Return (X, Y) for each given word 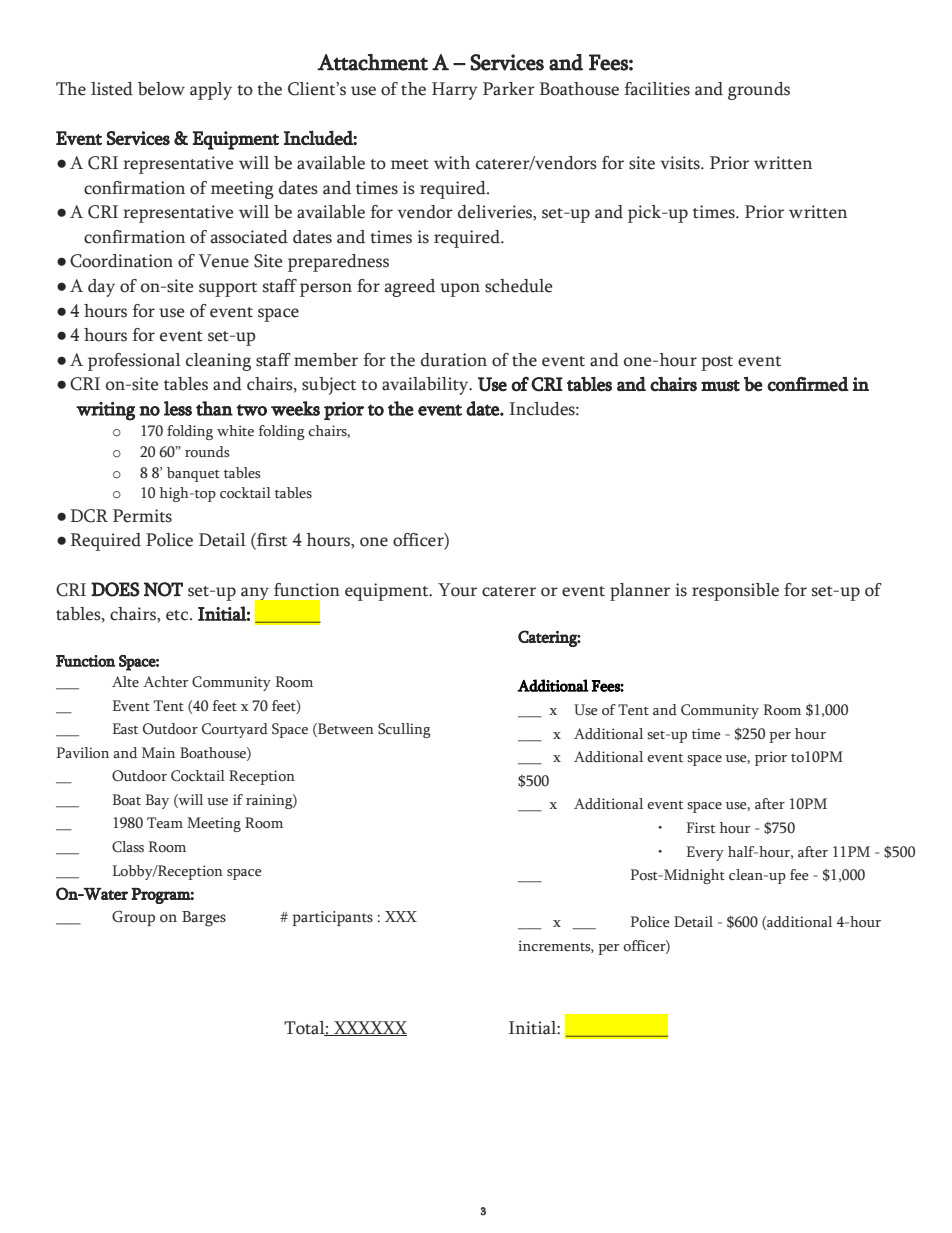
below (161, 89)
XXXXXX (369, 1028)
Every (705, 853)
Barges (204, 919)
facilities (657, 89)
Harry (455, 91)
